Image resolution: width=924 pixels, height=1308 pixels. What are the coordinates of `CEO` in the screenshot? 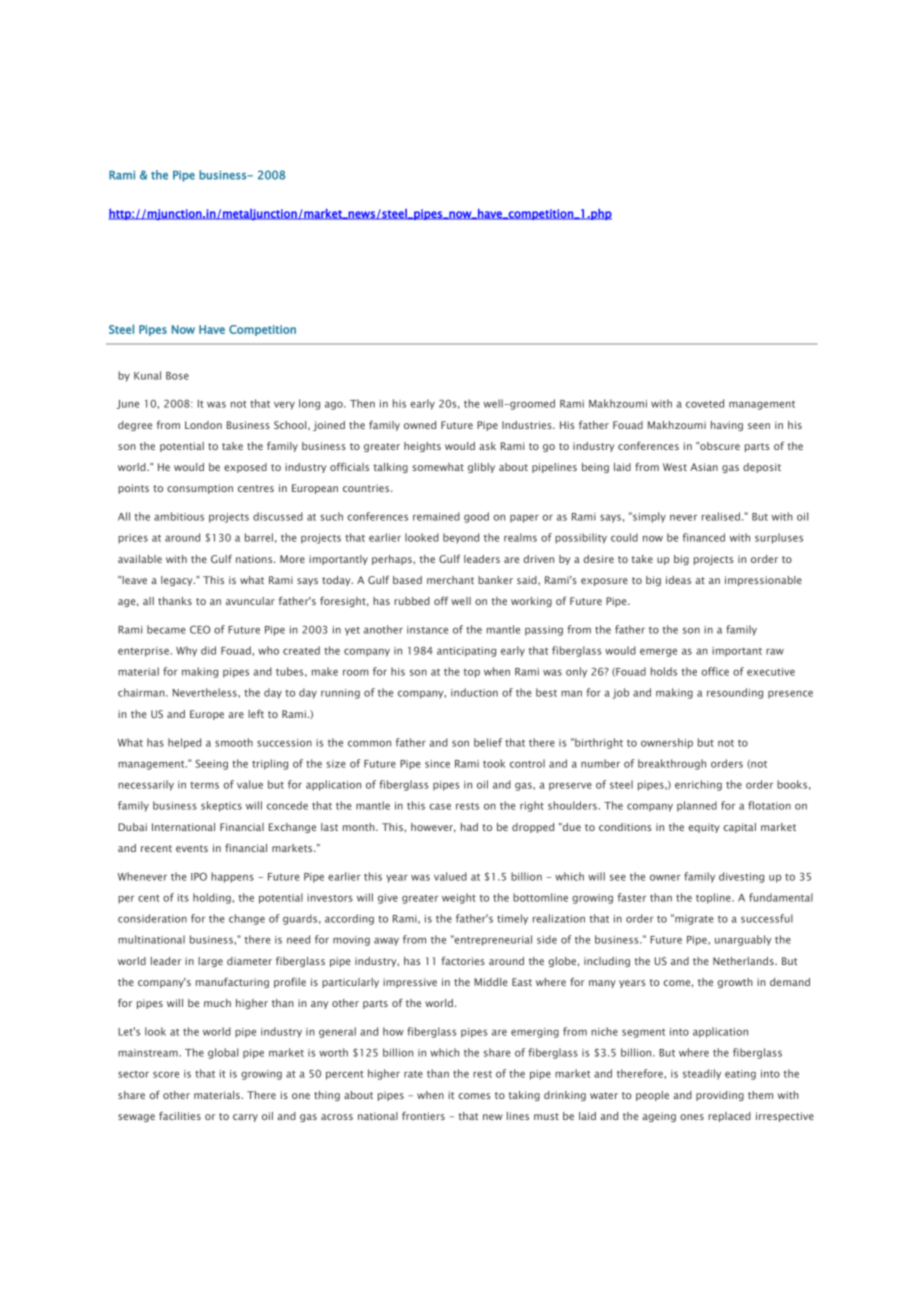 It's located at (200, 629).
